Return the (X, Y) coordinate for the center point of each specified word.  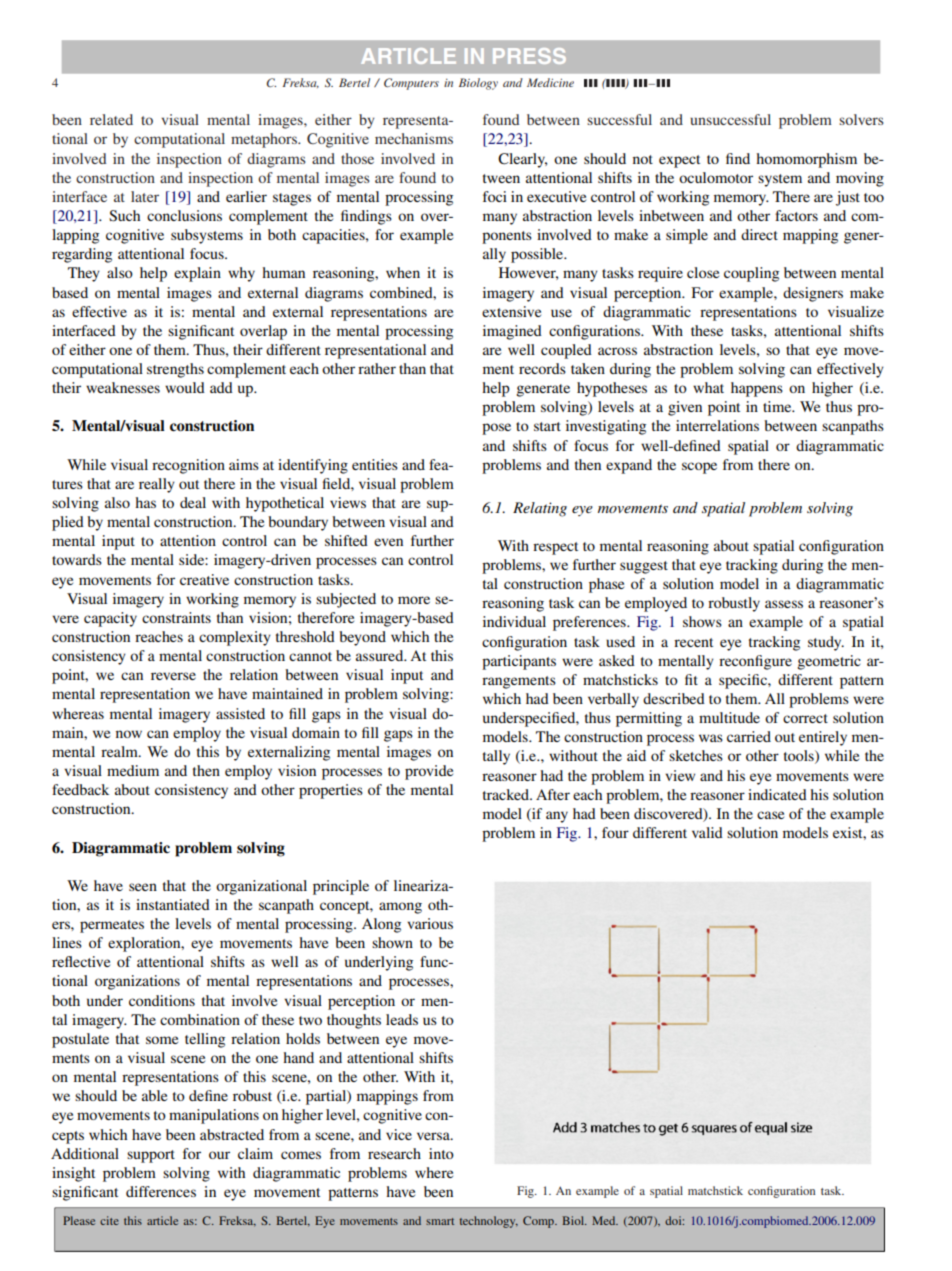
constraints (176, 617)
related (111, 119)
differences (161, 1191)
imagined (512, 332)
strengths (175, 370)
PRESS (529, 56)
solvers (861, 119)
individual (514, 621)
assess (784, 604)
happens (757, 389)
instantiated (173, 904)
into (441, 1153)
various (430, 923)
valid (707, 832)
